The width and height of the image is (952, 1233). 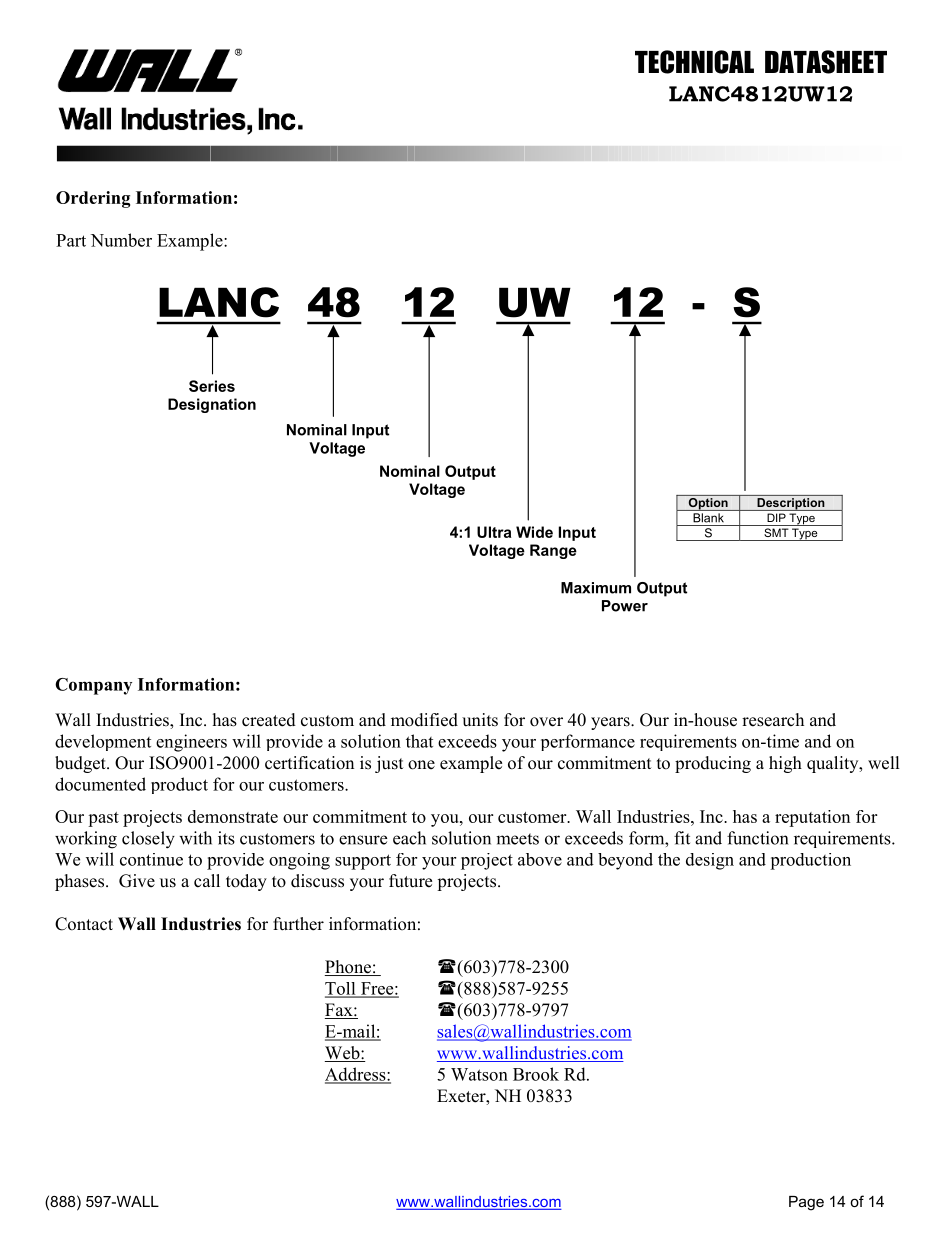 What do you see at coordinates (479, 1074) in the image?
I see `Watson` at bounding box center [479, 1074].
